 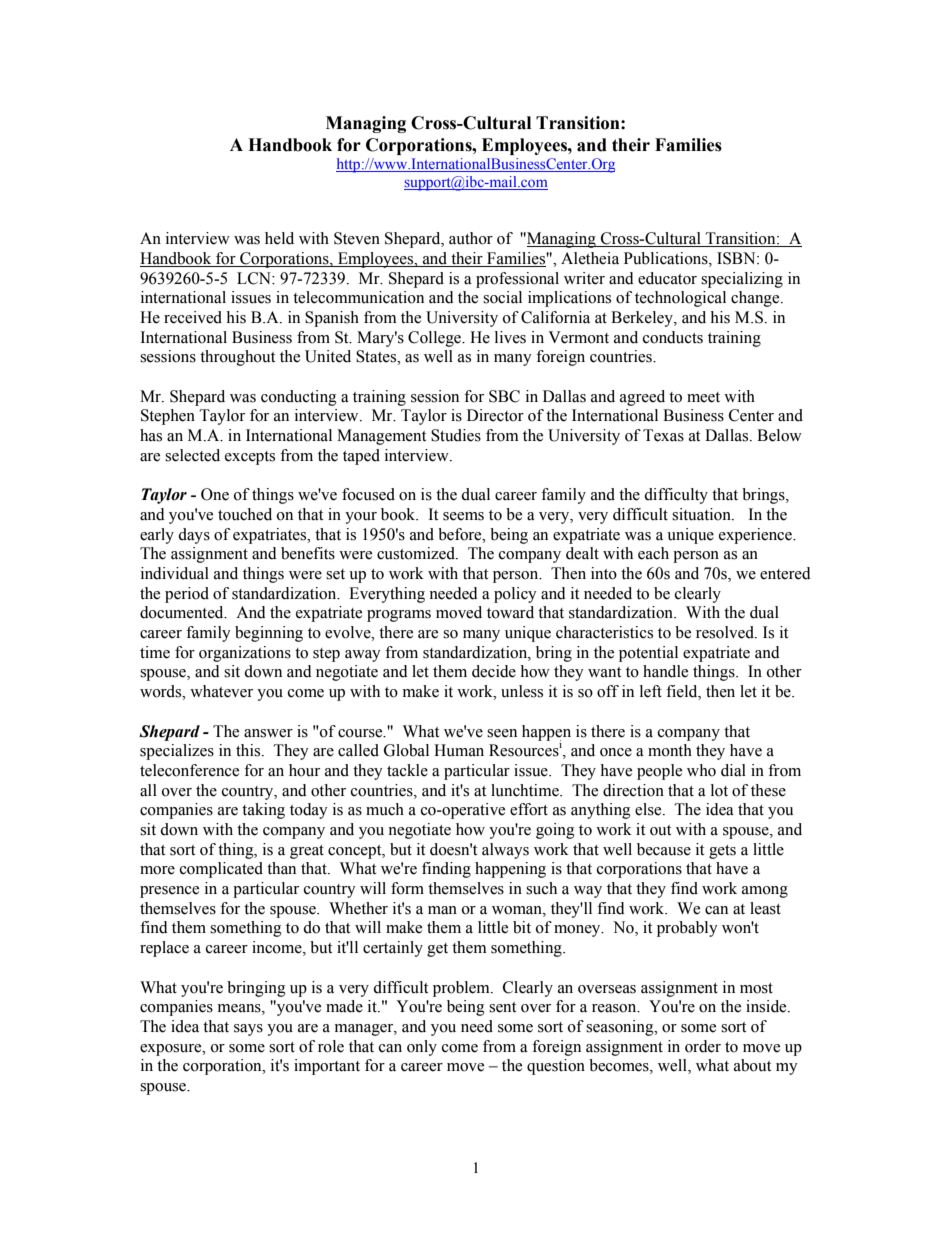 What do you see at coordinates (663, 435) in the page?
I see `Texas` at bounding box center [663, 435].
